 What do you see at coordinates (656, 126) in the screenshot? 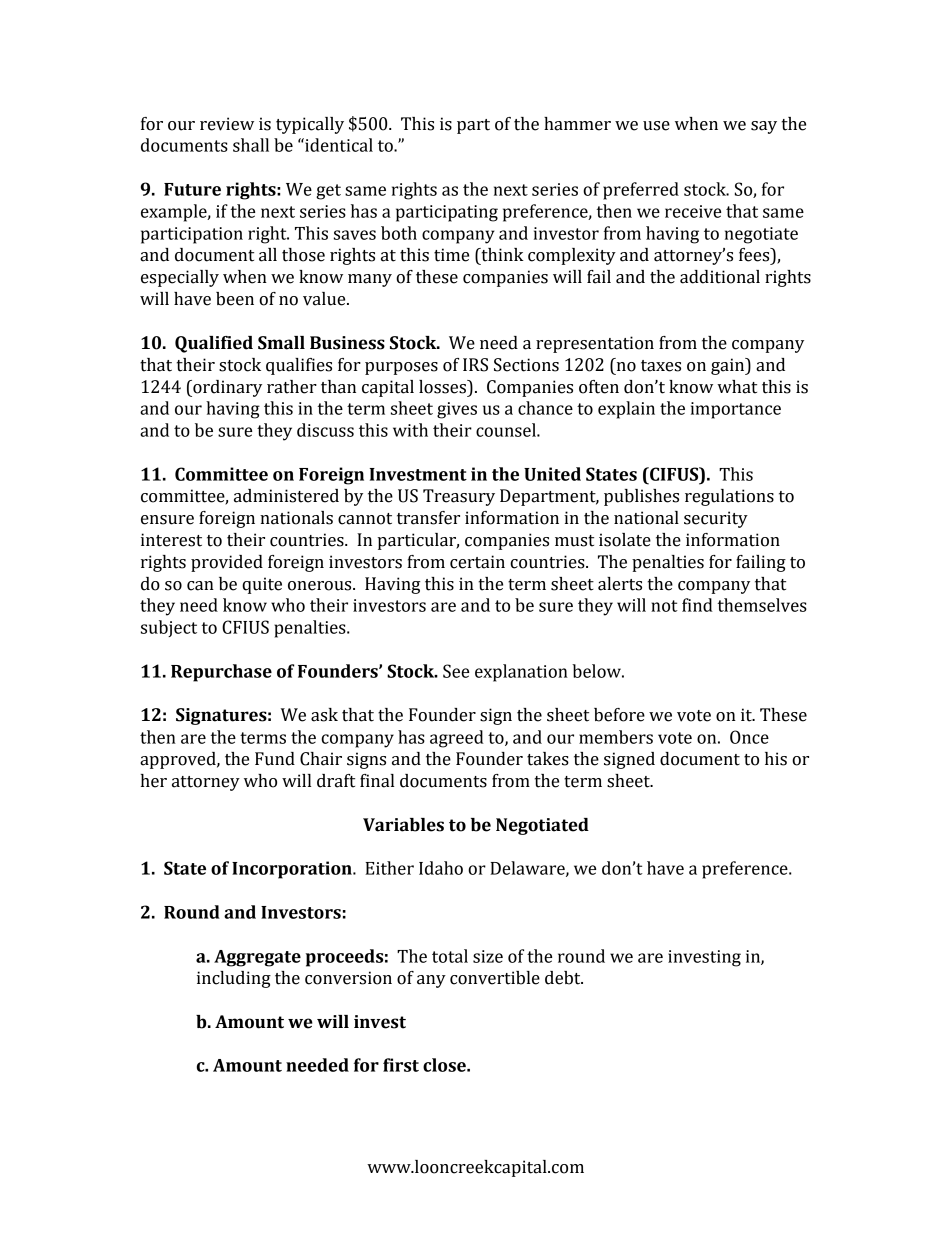
I see `use` at bounding box center [656, 126].
